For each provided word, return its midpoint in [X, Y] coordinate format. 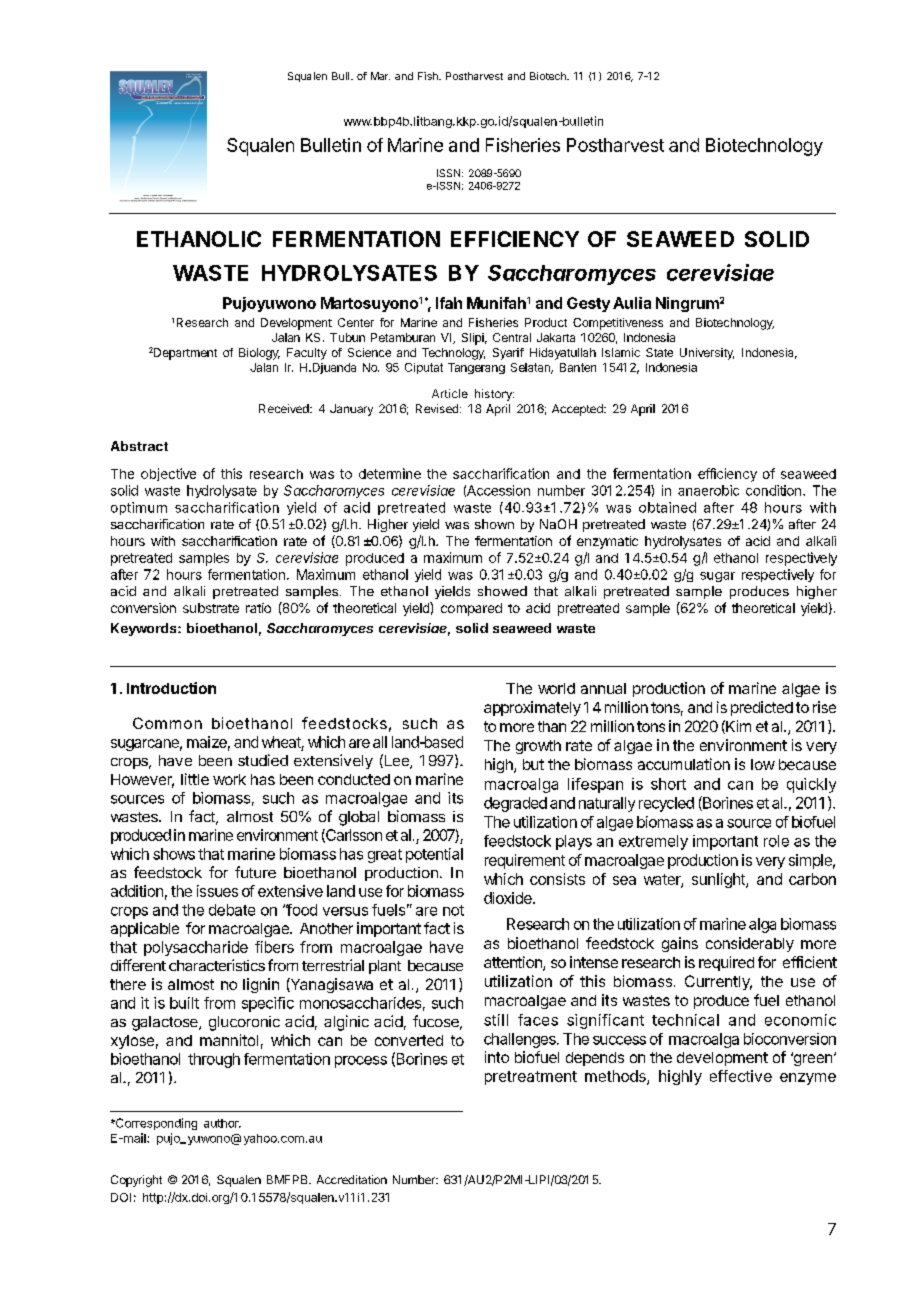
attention [514, 963]
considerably [750, 944]
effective [741, 1076]
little [195, 779]
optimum [139, 508]
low [763, 764]
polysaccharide [196, 948]
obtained [667, 507]
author [222, 1123]
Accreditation [352, 1179]
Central [512, 337]
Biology [259, 354]
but [533, 764]
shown [494, 524]
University [707, 354]
